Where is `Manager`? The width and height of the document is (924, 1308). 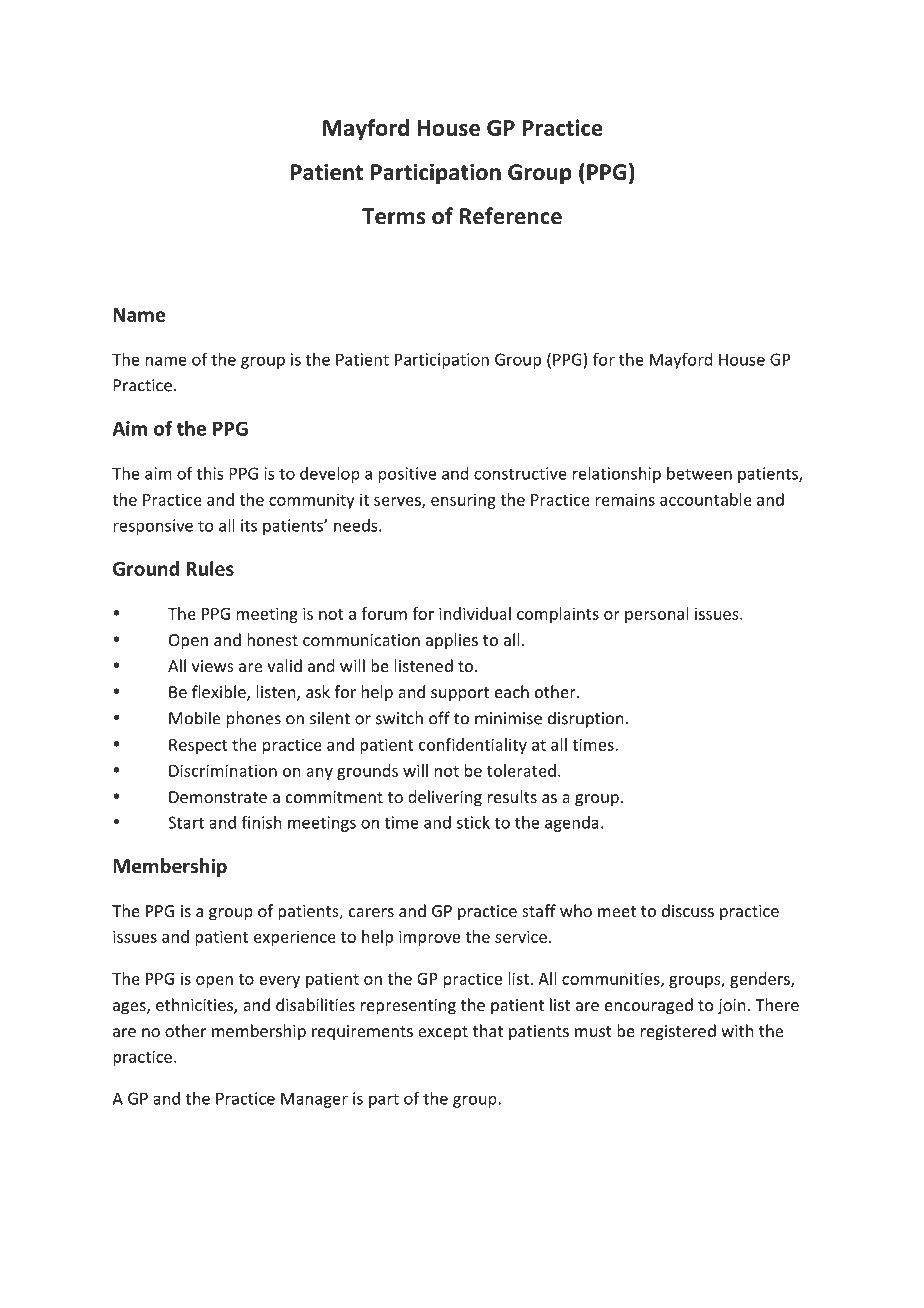
Manager is located at coordinates (314, 1100).
